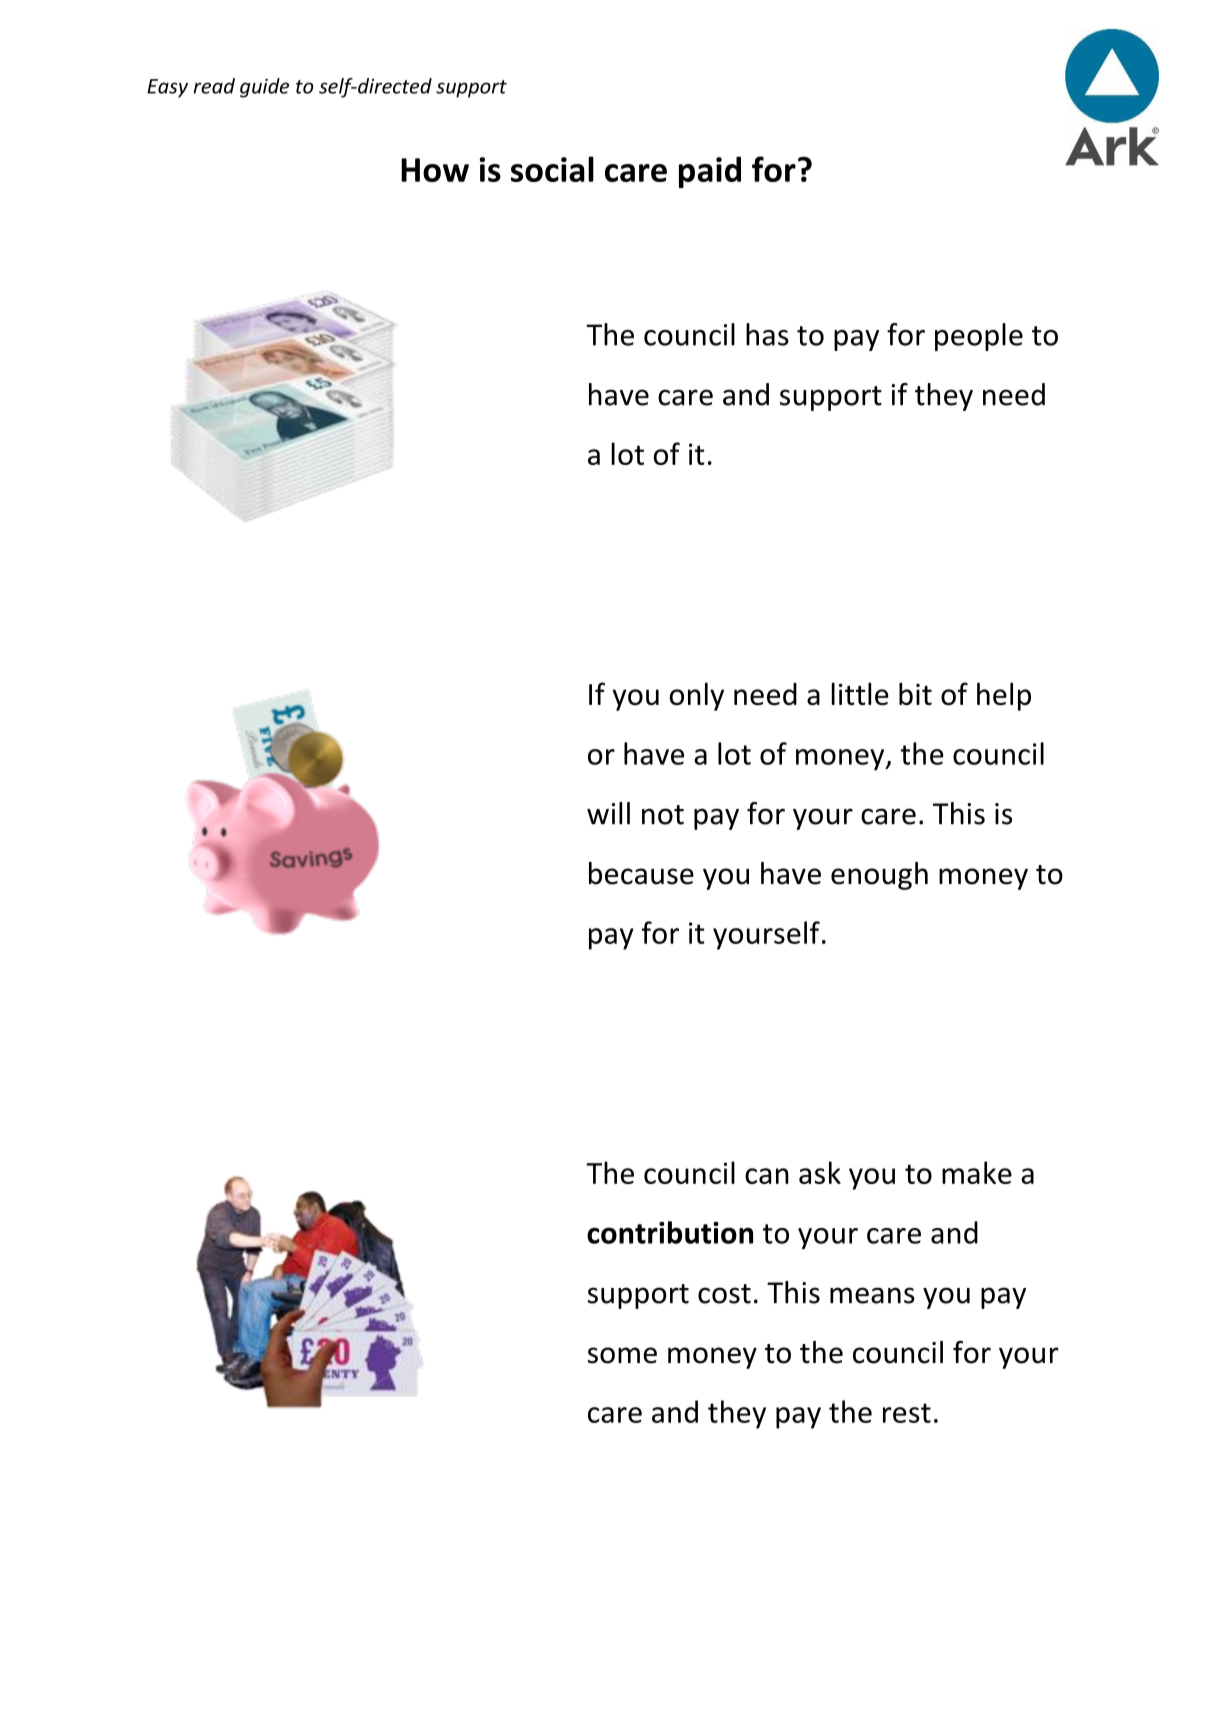 The image size is (1212, 1715). What do you see at coordinates (879, 876) in the page?
I see `enough` at bounding box center [879, 876].
